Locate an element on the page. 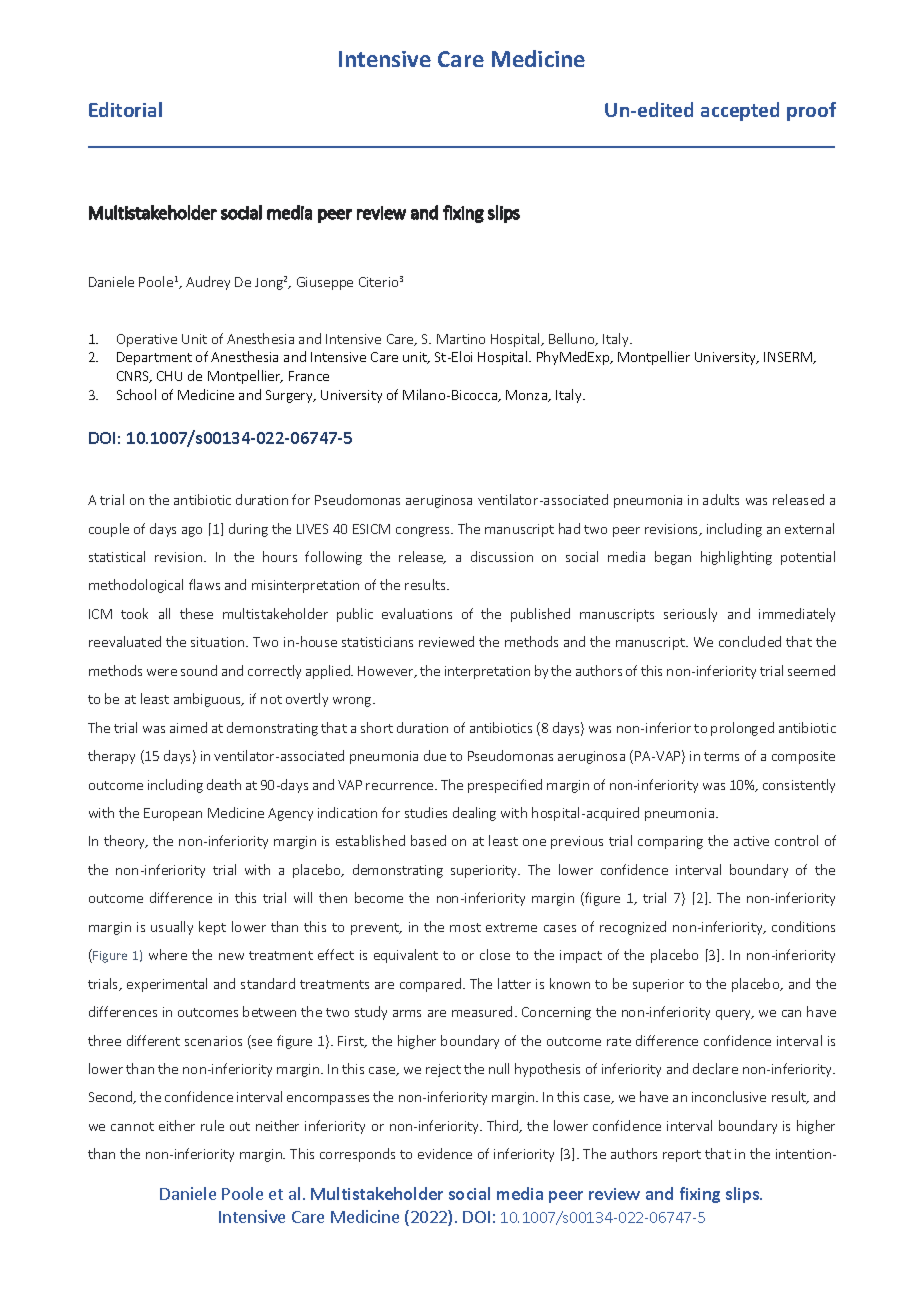 This page has height=1308, width=924. active is located at coordinates (751, 841).
